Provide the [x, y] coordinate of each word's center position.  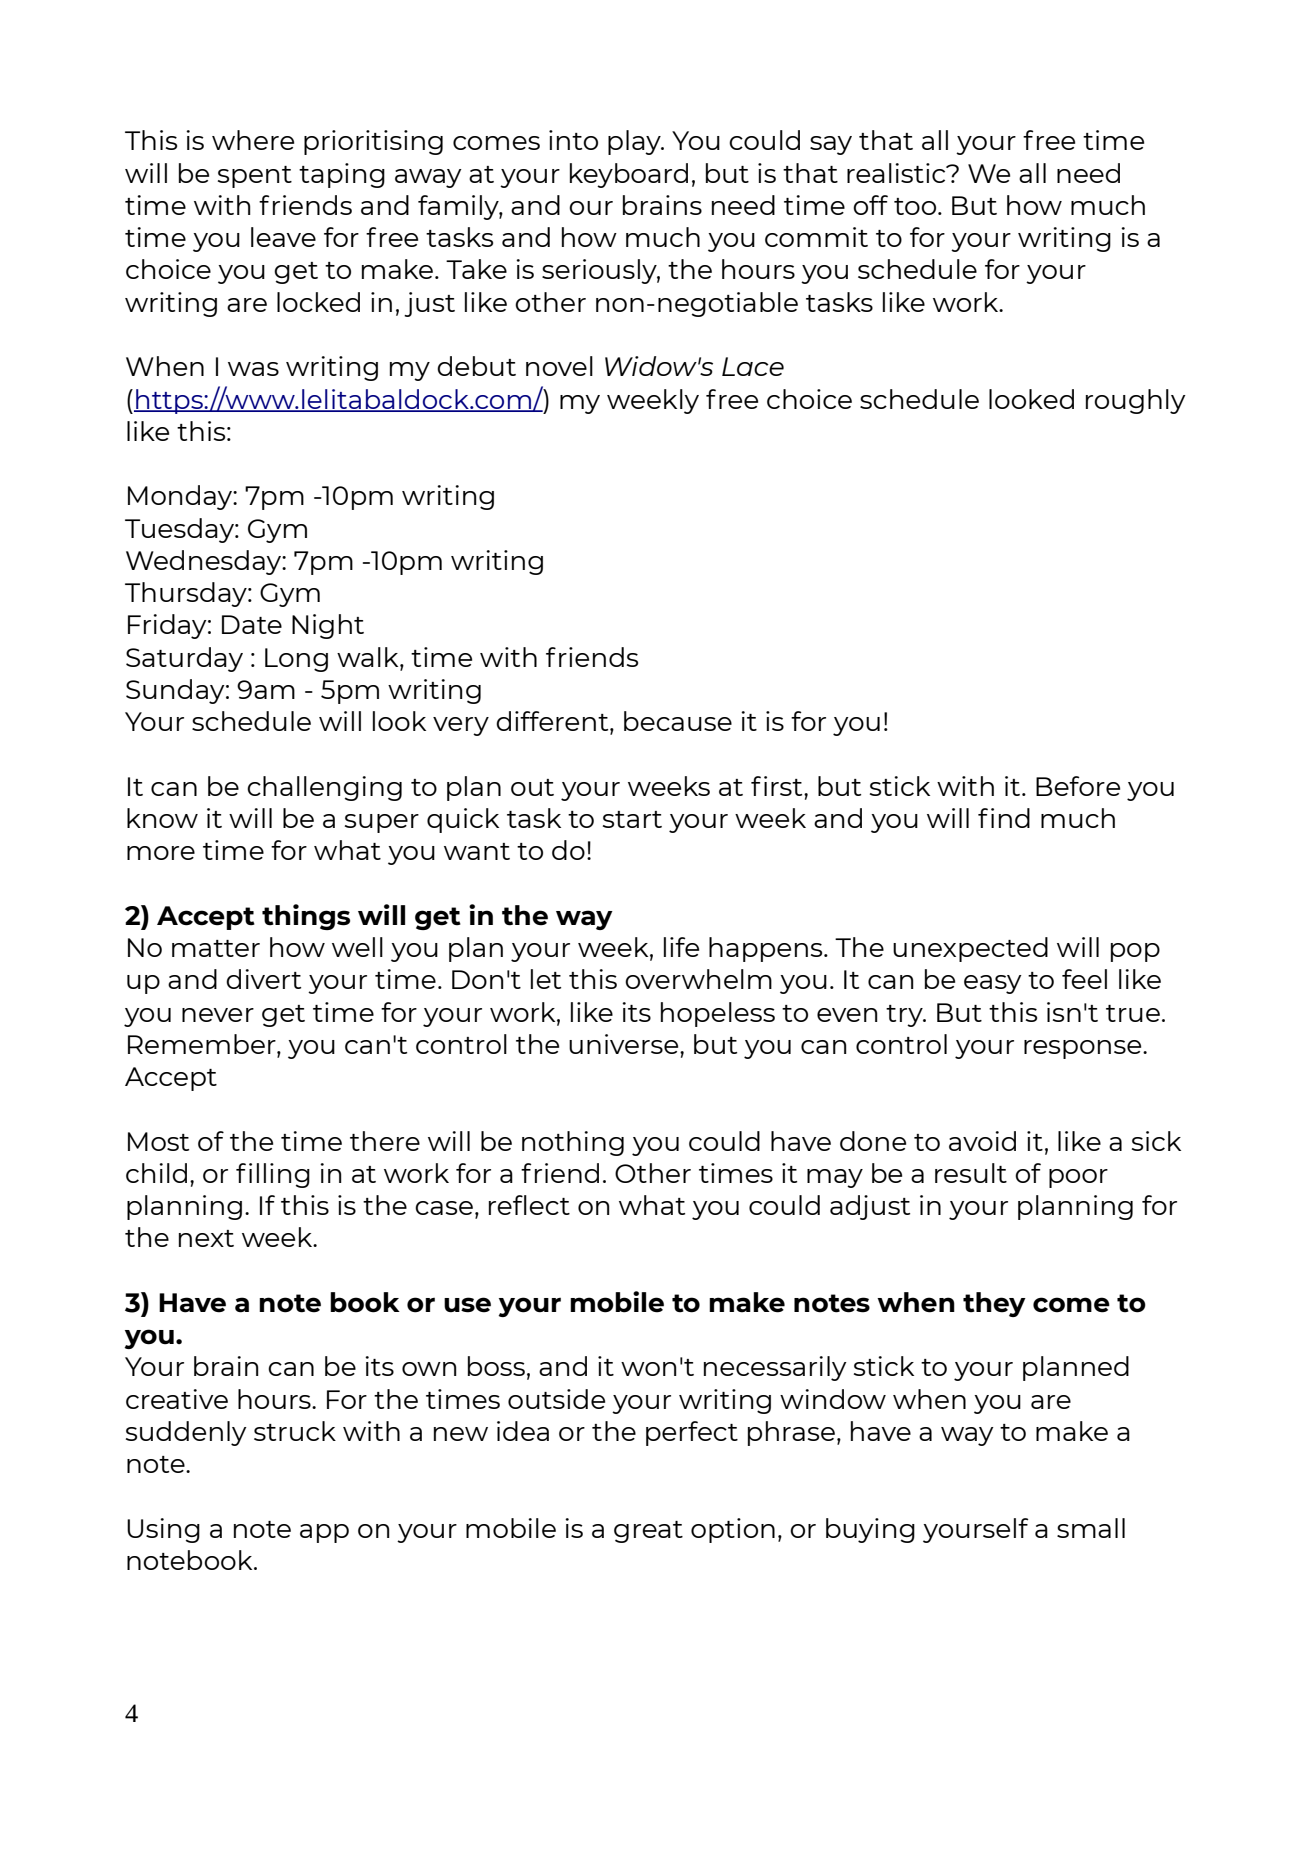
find [1004, 818]
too [916, 206]
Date [252, 624]
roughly [1136, 401]
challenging [324, 788]
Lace [753, 366]
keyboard [629, 175]
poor [1078, 1178]
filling [273, 1175]
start [632, 819]
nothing [573, 1143]
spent [255, 177]
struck [295, 1431]
